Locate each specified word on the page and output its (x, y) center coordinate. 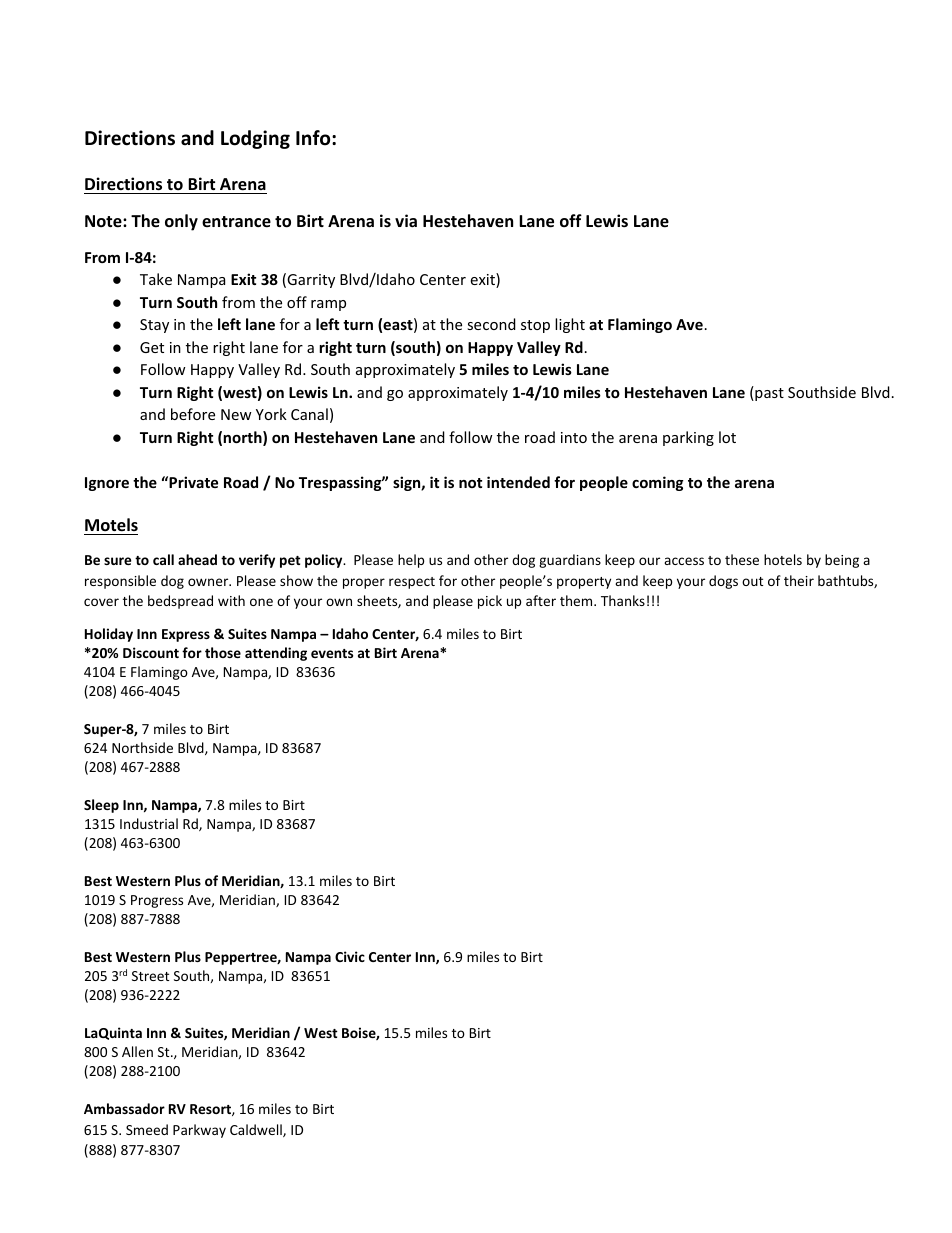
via (406, 220)
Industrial (149, 823)
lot (727, 437)
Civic (350, 956)
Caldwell (257, 1130)
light (570, 325)
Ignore (107, 484)
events (332, 653)
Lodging (255, 139)
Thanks (623, 600)
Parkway (199, 1131)
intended (518, 482)
